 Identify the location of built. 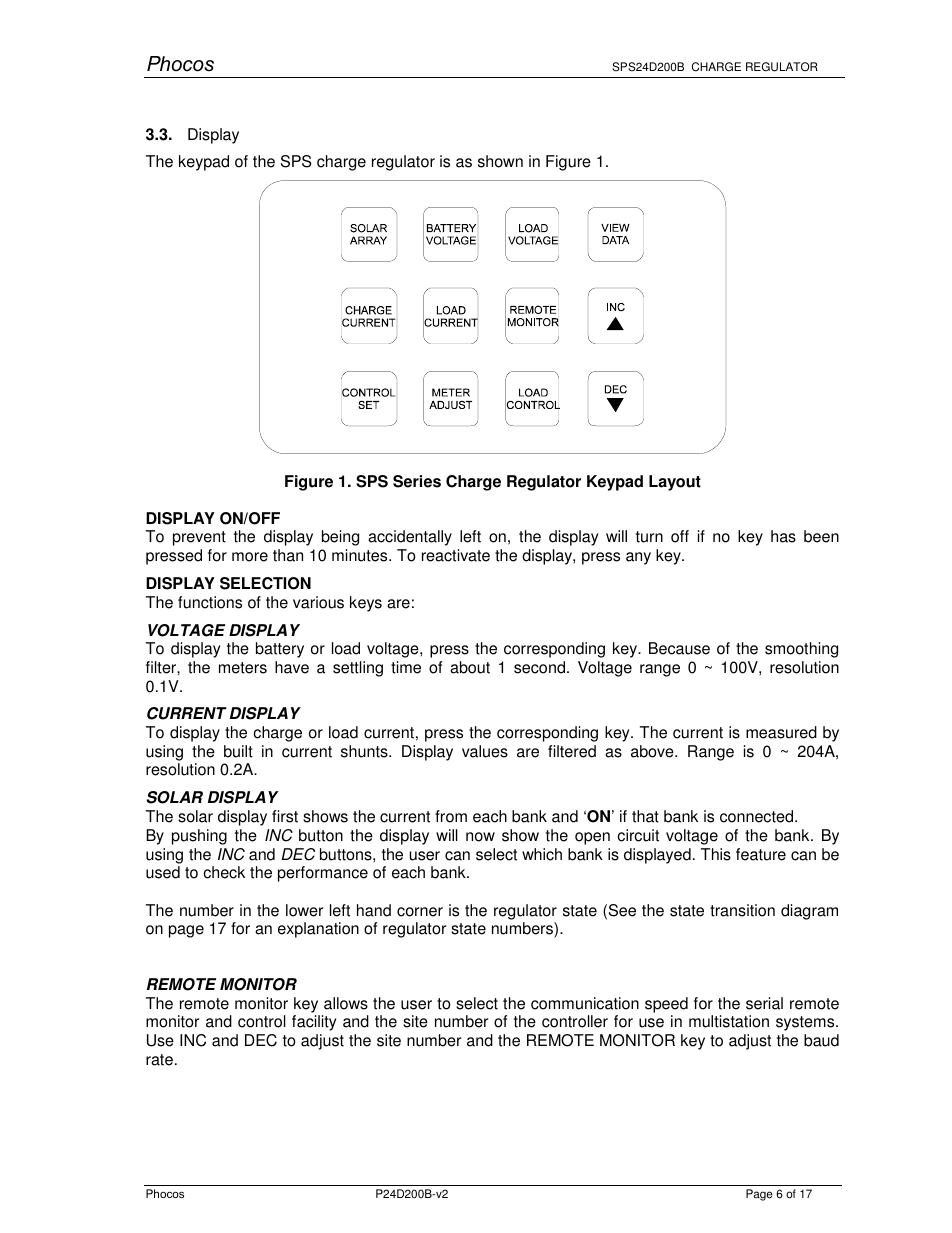
(238, 751).
